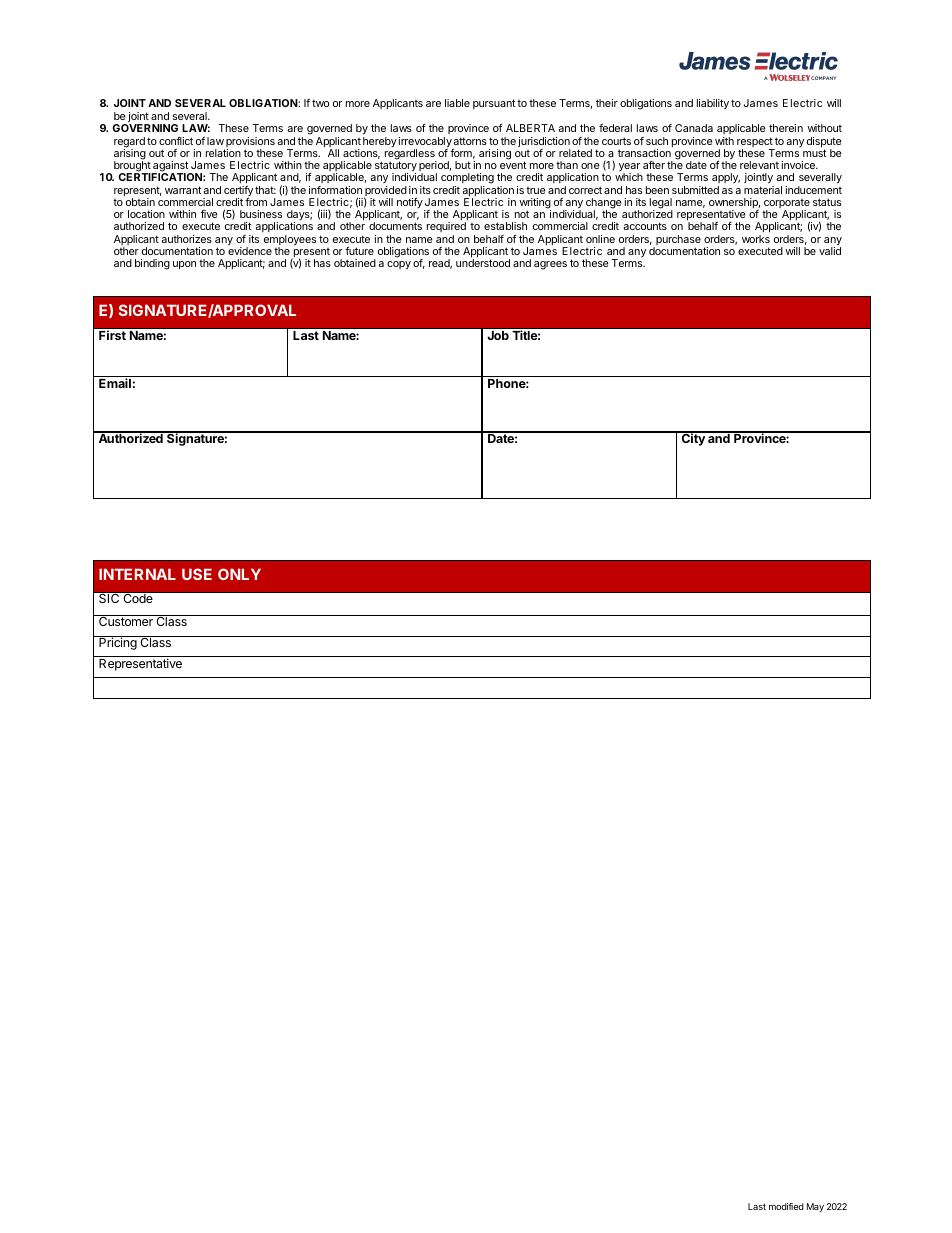 This page has width=952, height=1233. Describe the element at coordinates (463, 165) in the page. I see `but` at that location.
